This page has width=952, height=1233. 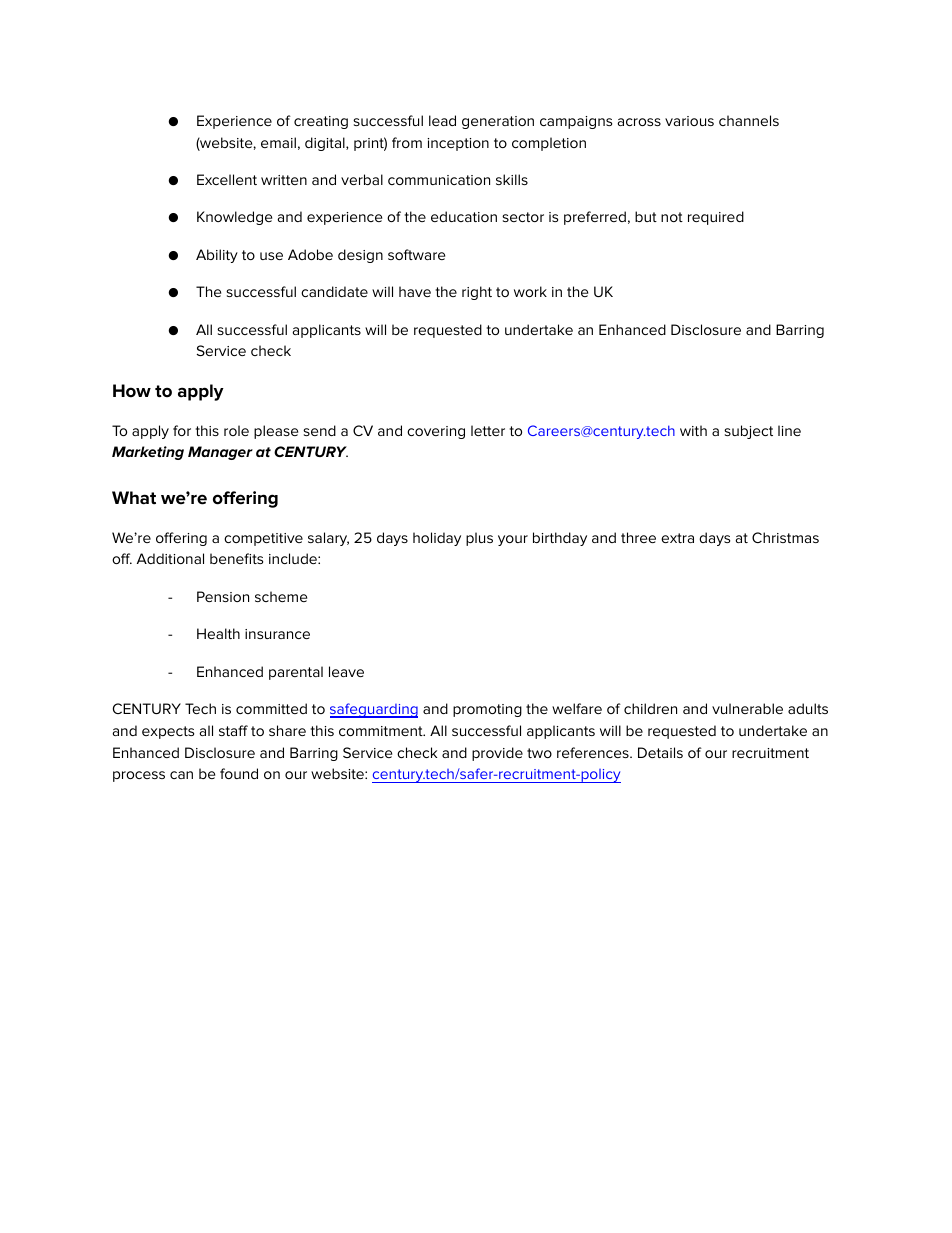 I want to click on email, so click(x=278, y=142).
